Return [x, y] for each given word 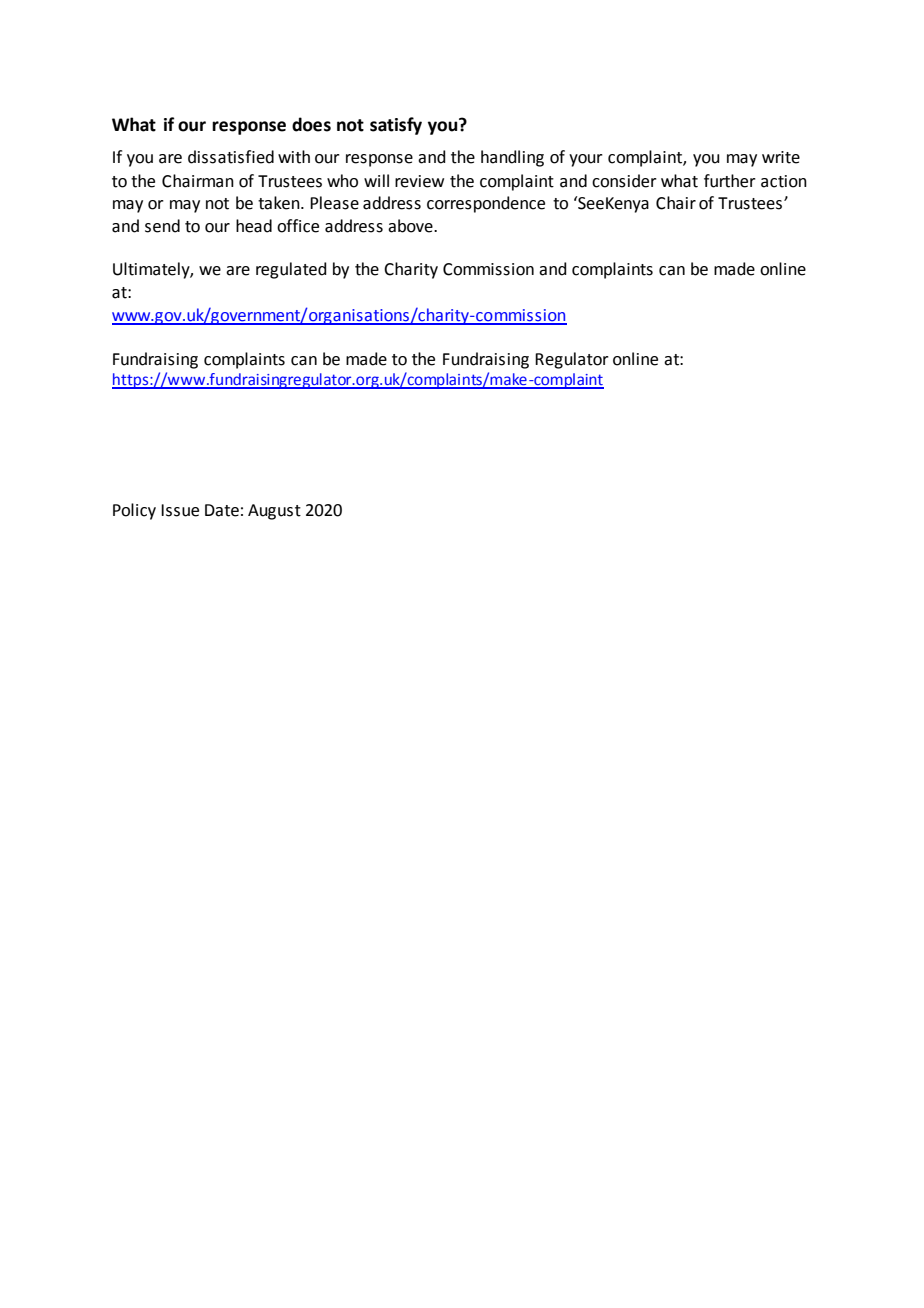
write [781, 157]
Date [222, 510]
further [730, 181]
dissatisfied [231, 157]
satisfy [396, 126]
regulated [291, 270]
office [298, 226]
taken [280, 203]
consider [624, 181]
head [254, 226]
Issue [180, 510]
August [274, 512]
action [784, 181]
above [411, 226]
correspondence [486, 204]
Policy [134, 511]
